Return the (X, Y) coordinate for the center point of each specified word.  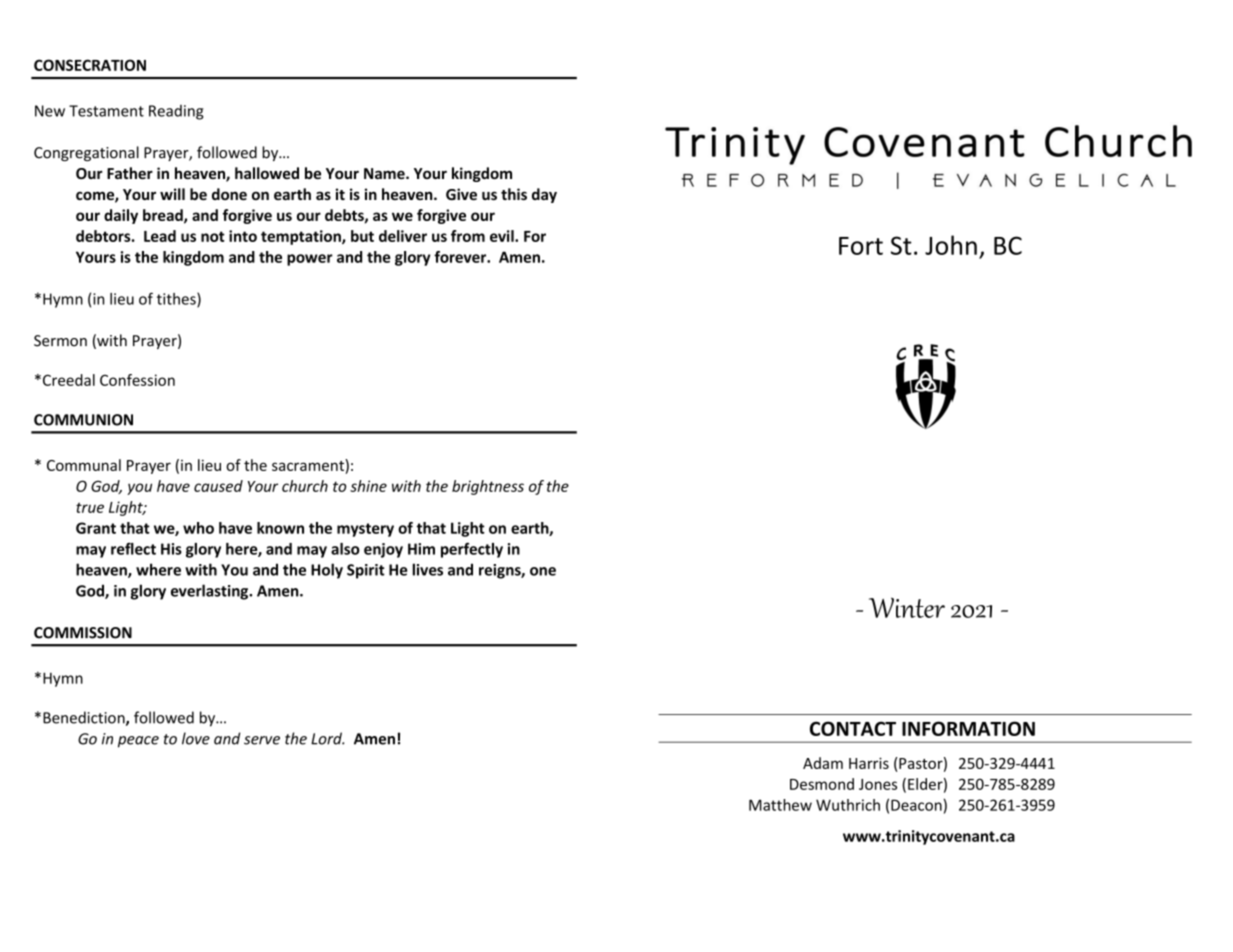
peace (138, 742)
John (951, 245)
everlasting (211, 592)
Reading (176, 112)
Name (385, 173)
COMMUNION (83, 420)
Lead (160, 236)
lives (427, 569)
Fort (861, 246)
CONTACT (853, 728)
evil (503, 236)
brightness (488, 487)
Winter (907, 607)
